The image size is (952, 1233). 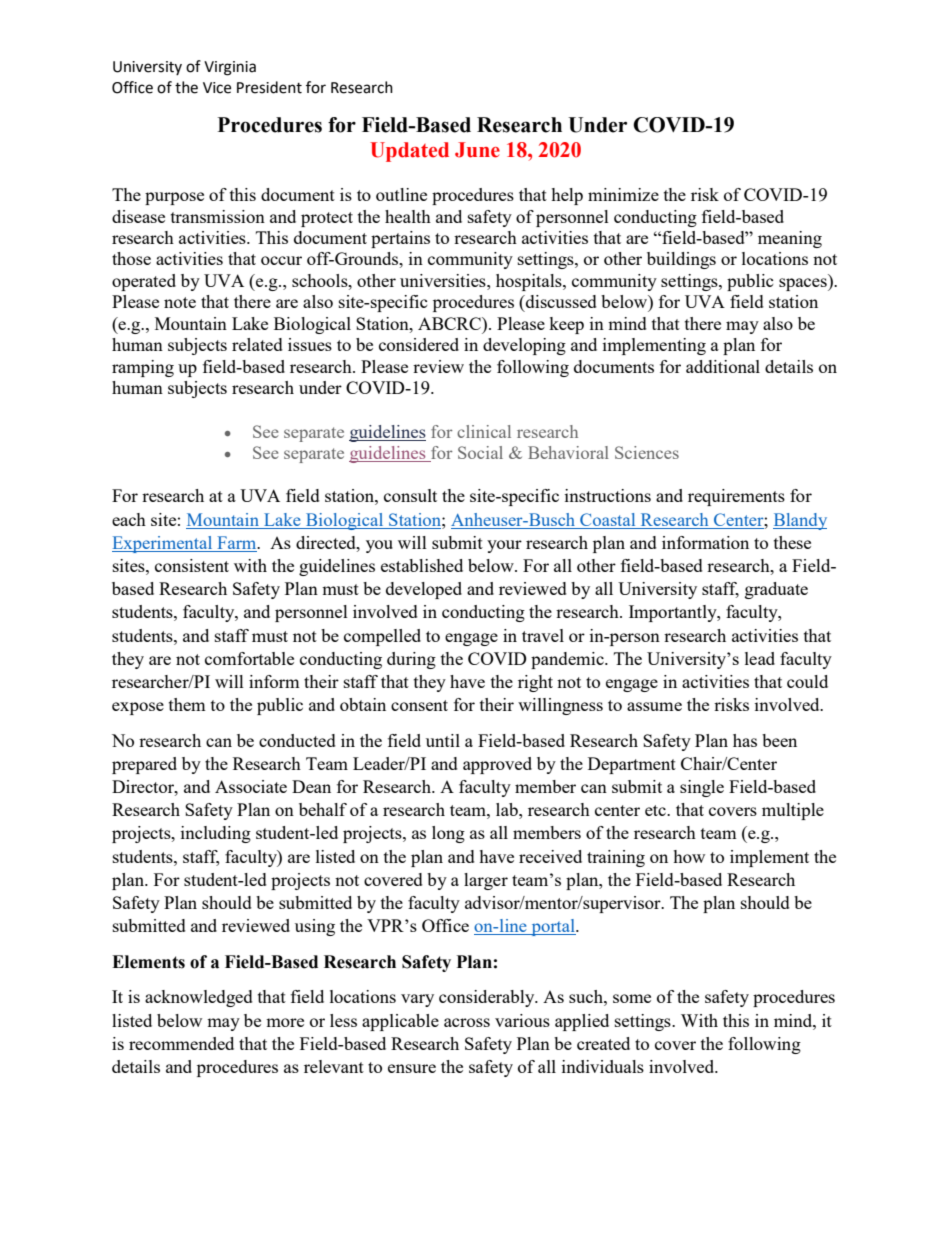 I want to click on established, so click(x=422, y=565).
